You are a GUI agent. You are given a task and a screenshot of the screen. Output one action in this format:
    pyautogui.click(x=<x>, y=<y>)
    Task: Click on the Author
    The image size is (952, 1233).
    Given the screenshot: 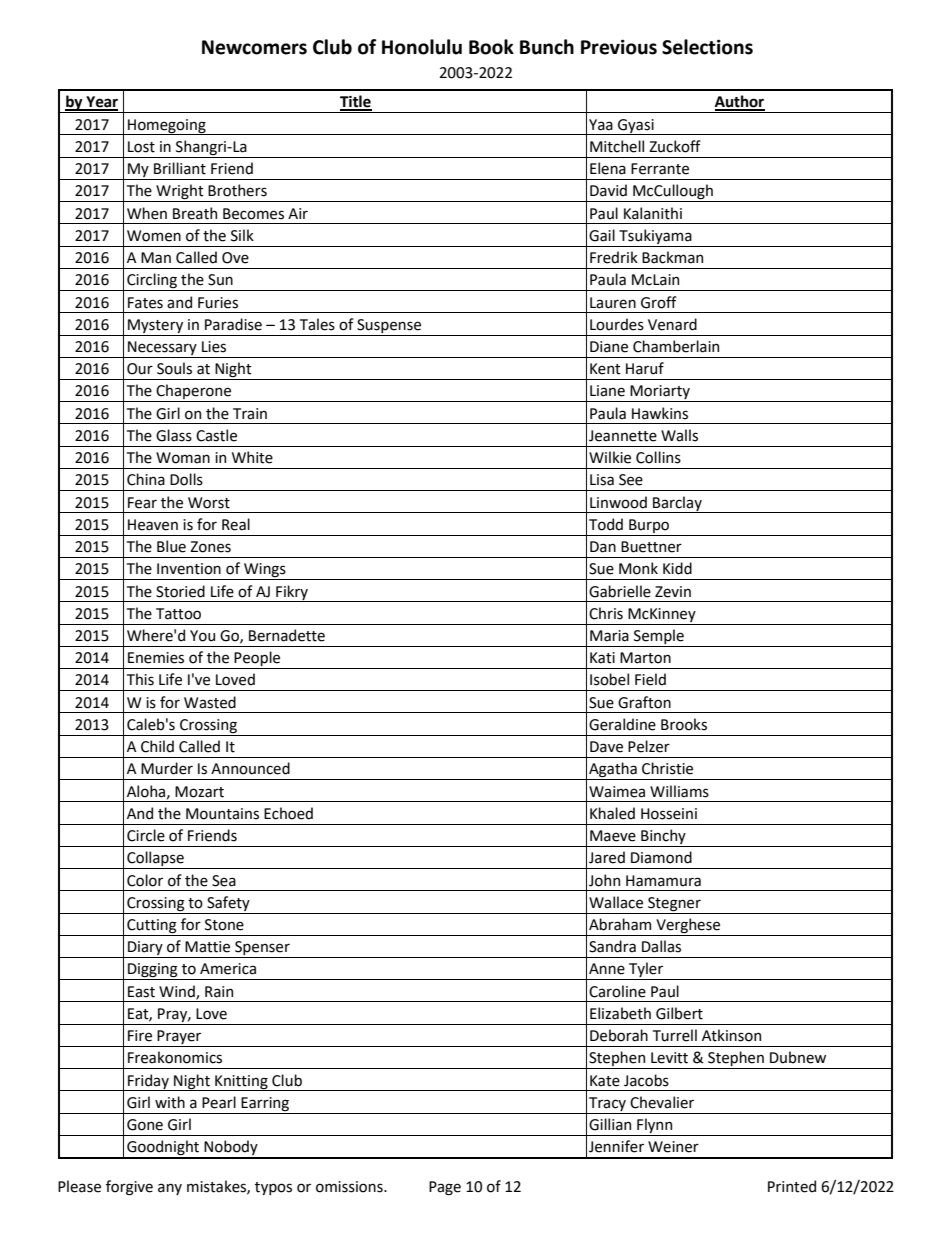 What is the action you would take?
    pyautogui.click(x=740, y=102)
